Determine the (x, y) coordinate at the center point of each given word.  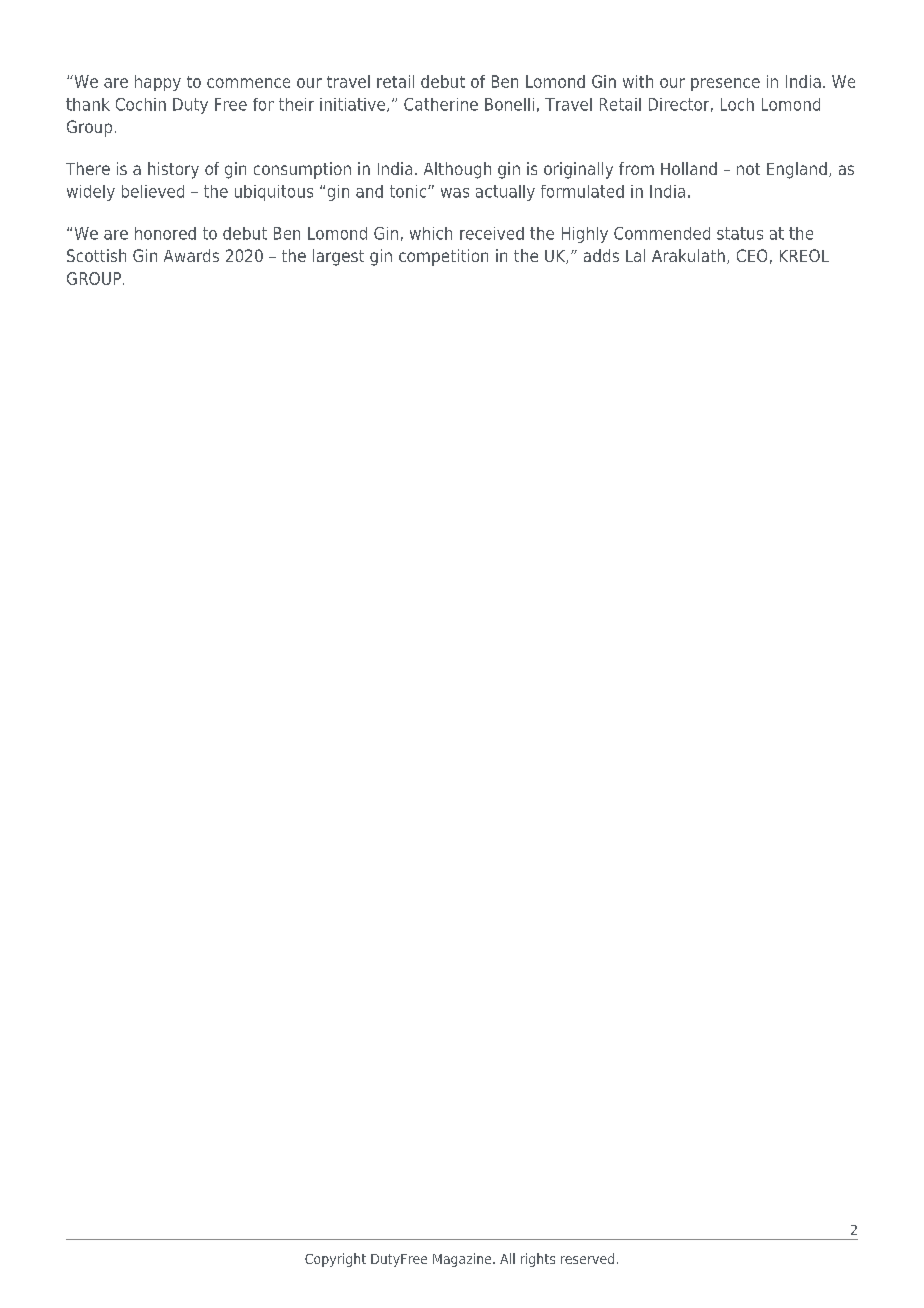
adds (601, 255)
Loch (737, 104)
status (740, 233)
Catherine (441, 104)
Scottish (96, 255)
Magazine (463, 1260)
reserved (587, 1258)
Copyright (335, 1260)
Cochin (141, 104)
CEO (752, 255)
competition (443, 257)
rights (538, 1260)
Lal (635, 255)
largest (338, 257)
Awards (191, 255)
